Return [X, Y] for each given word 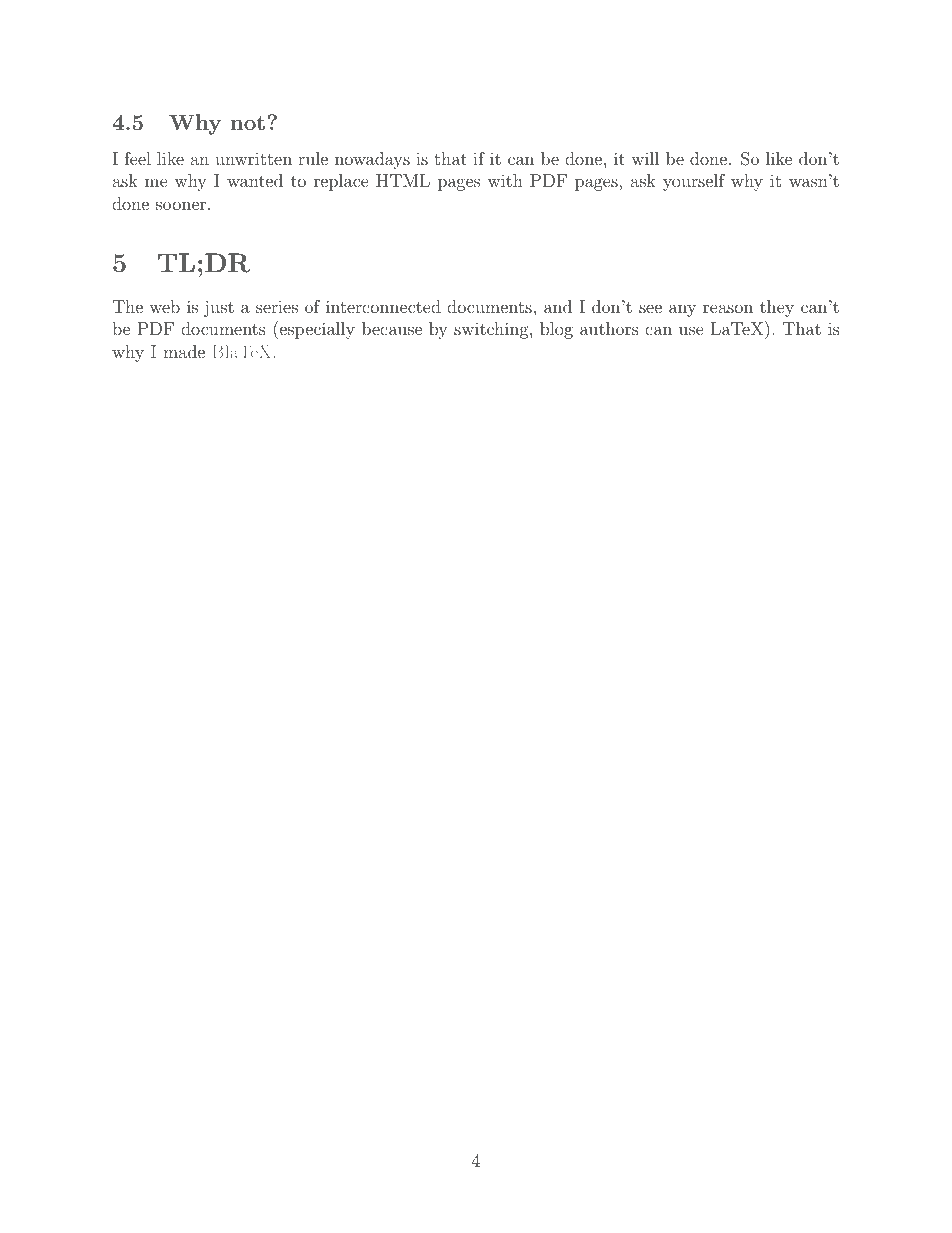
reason [728, 308]
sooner [182, 205]
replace [341, 182]
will [645, 158]
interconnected [383, 306]
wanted [255, 180]
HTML [403, 180]
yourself [694, 182]
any [682, 310]
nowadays [372, 160]
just [219, 308]
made [184, 351]
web [164, 306]
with [505, 180]
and [558, 306]
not [247, 123]
